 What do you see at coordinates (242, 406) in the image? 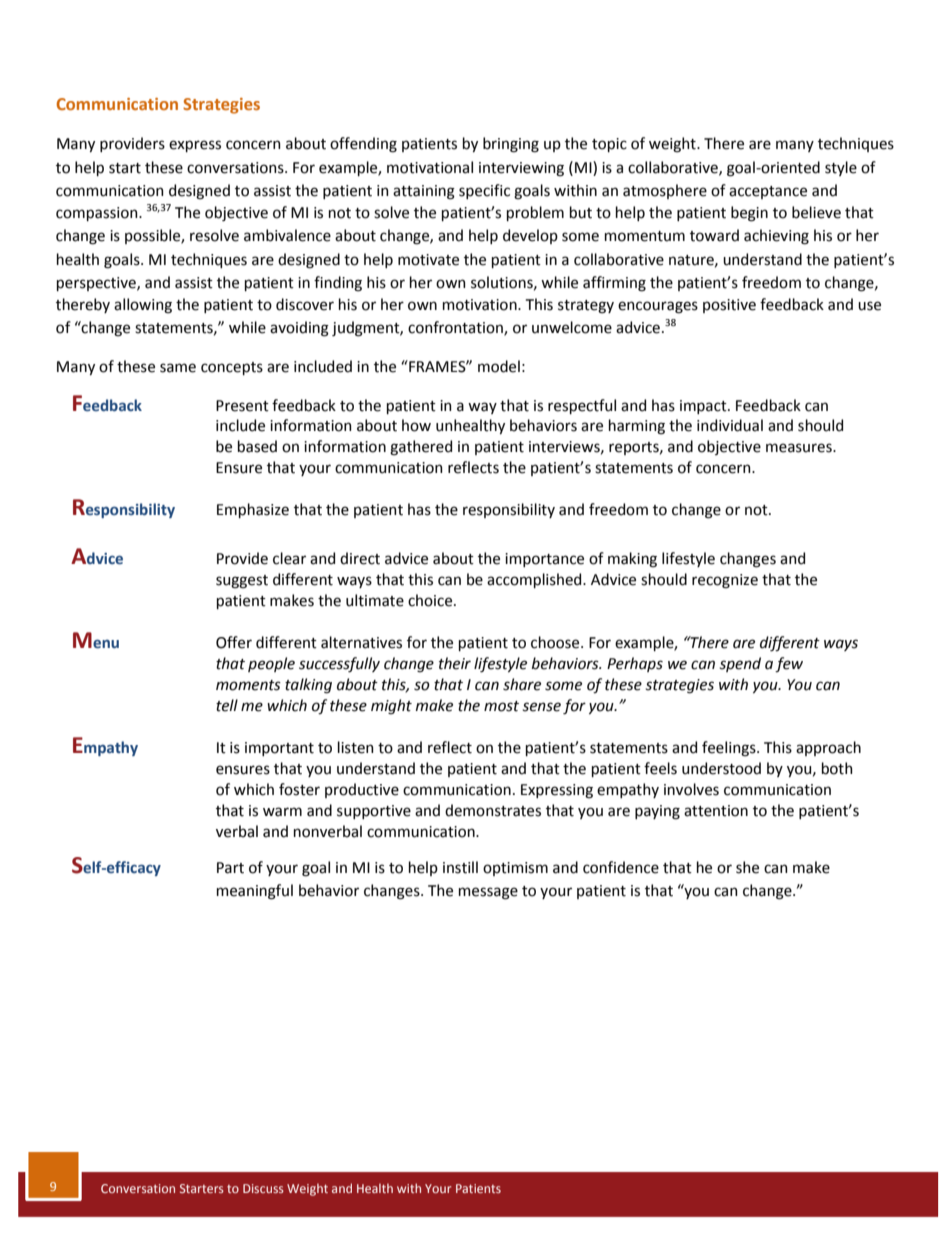
I see `Present` at bounding box center [242, 406].
